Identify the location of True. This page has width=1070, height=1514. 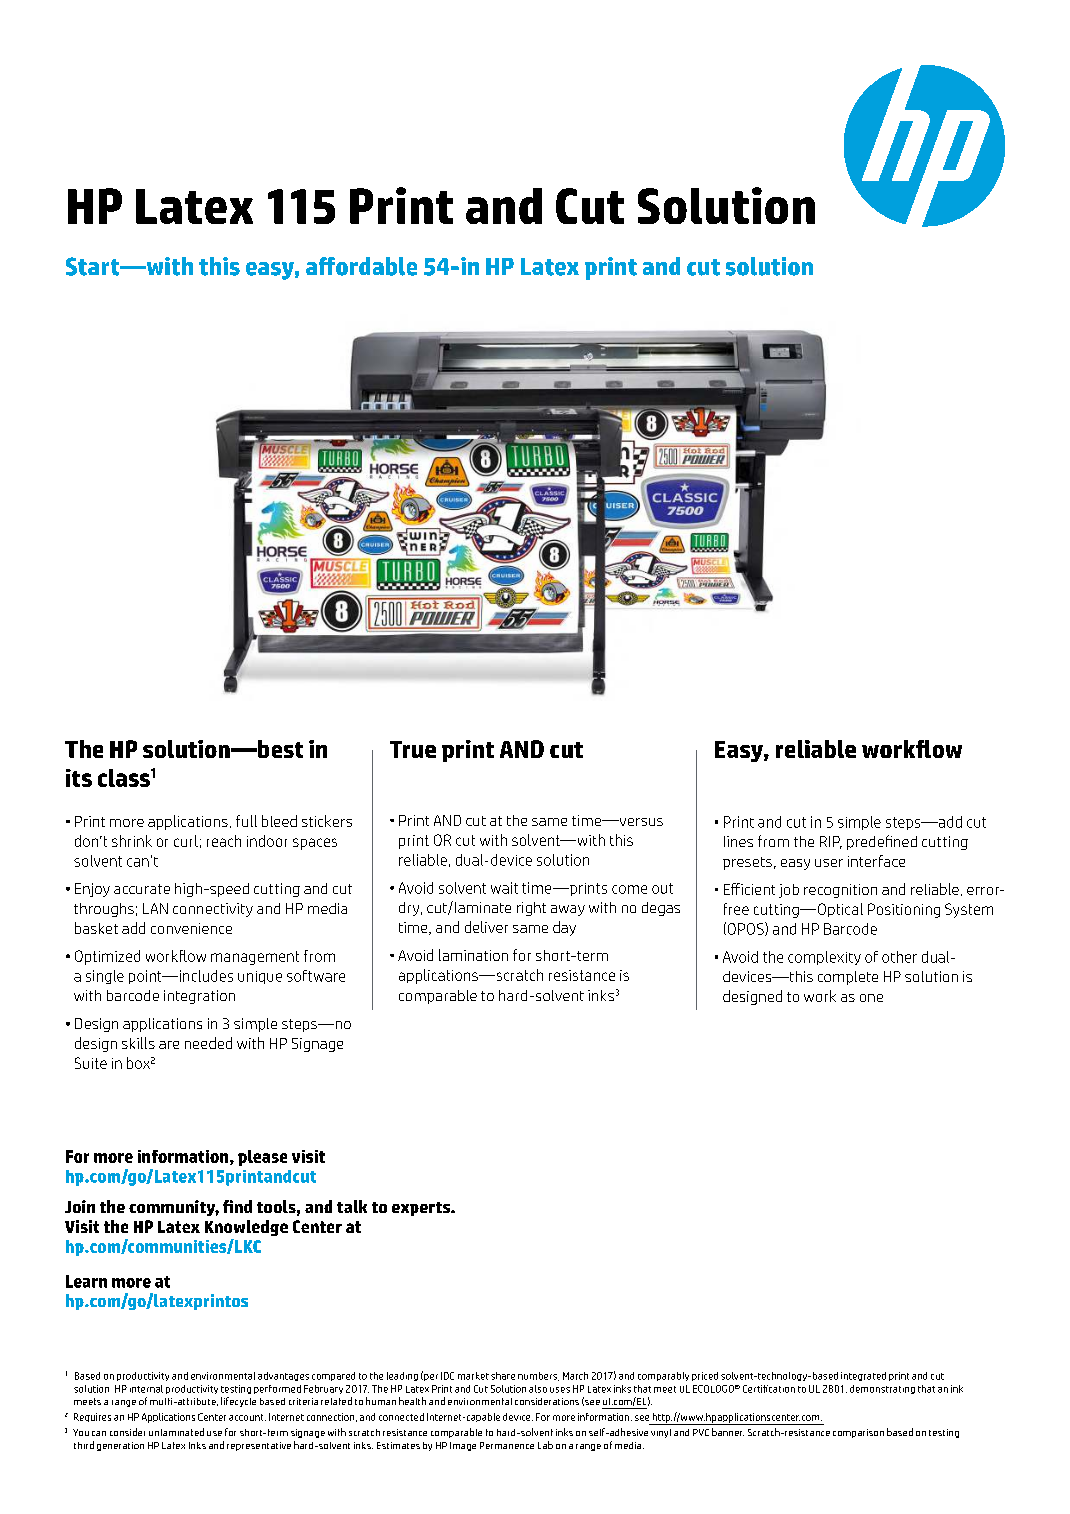
(413, 749).
